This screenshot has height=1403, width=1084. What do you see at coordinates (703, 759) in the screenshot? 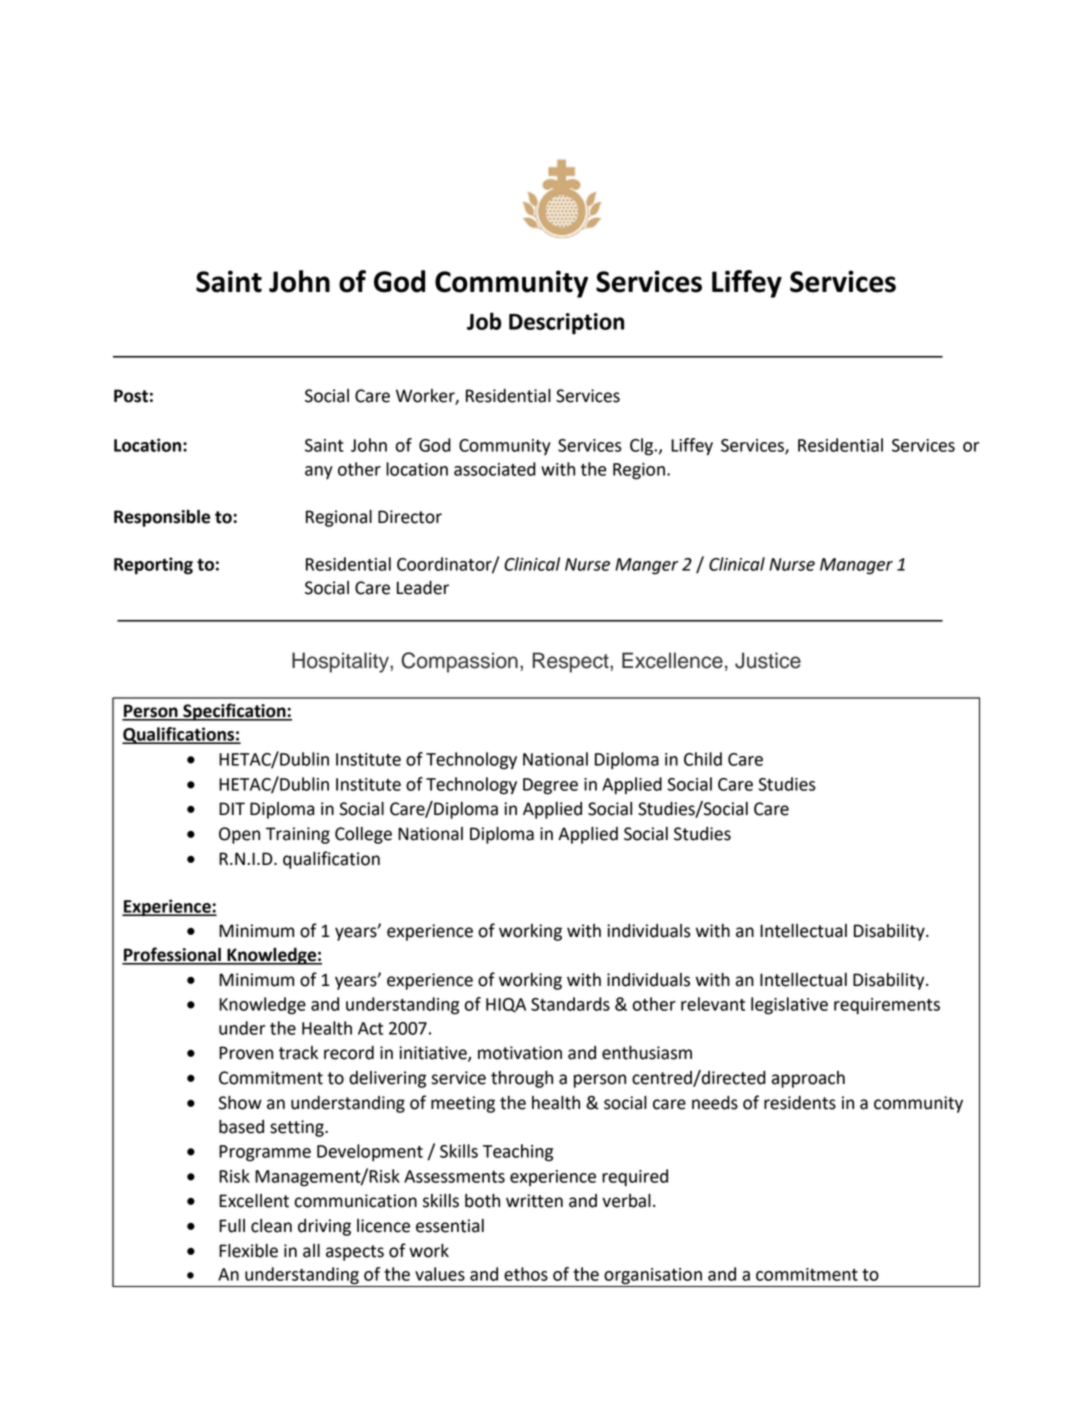
I see `Child` at bounding box center [703, 759].
